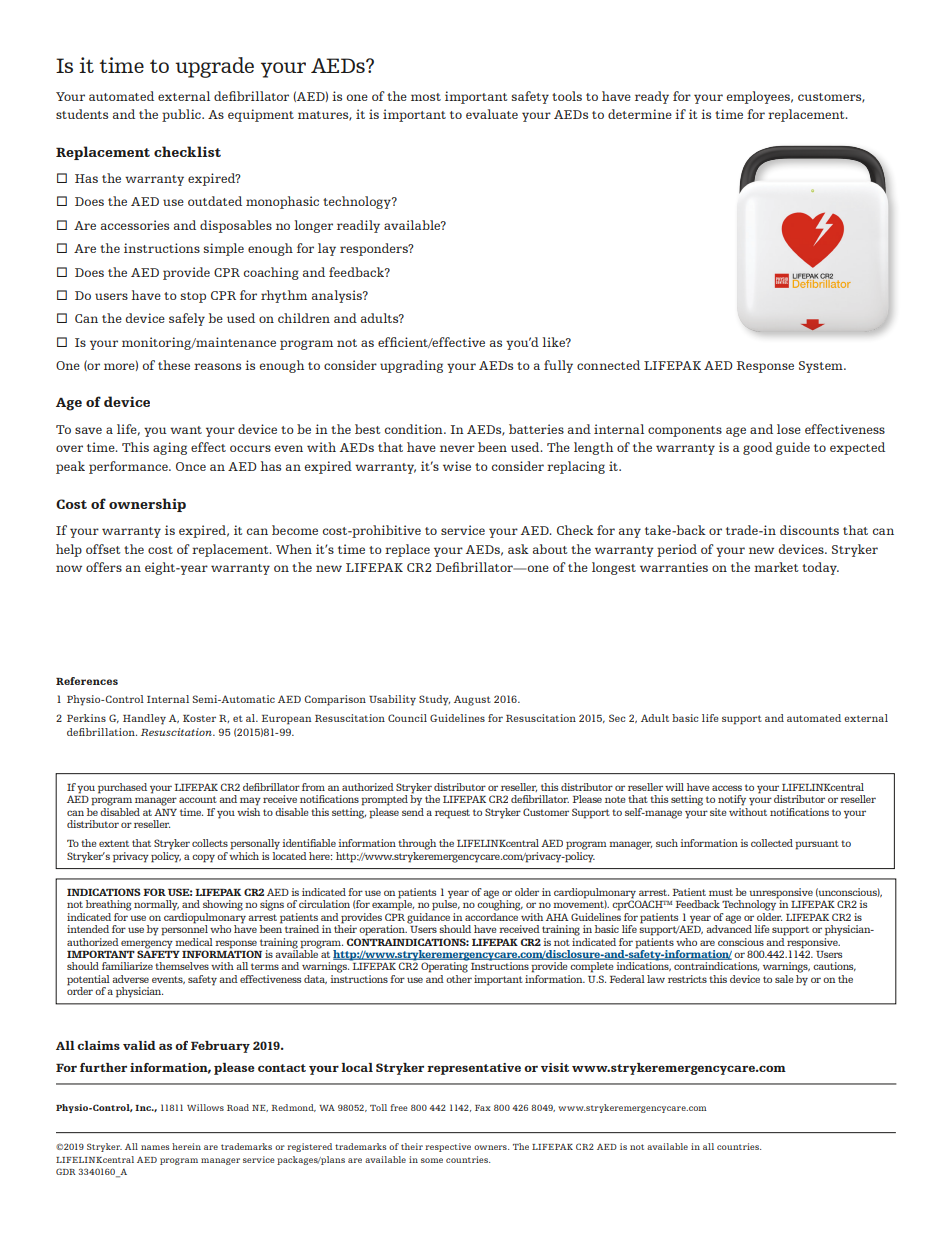 This page has width=952, height=1233. What do you see at coordinates (411, 366) in the page?
I see `upgrading` at bounding box center [411, 366].
